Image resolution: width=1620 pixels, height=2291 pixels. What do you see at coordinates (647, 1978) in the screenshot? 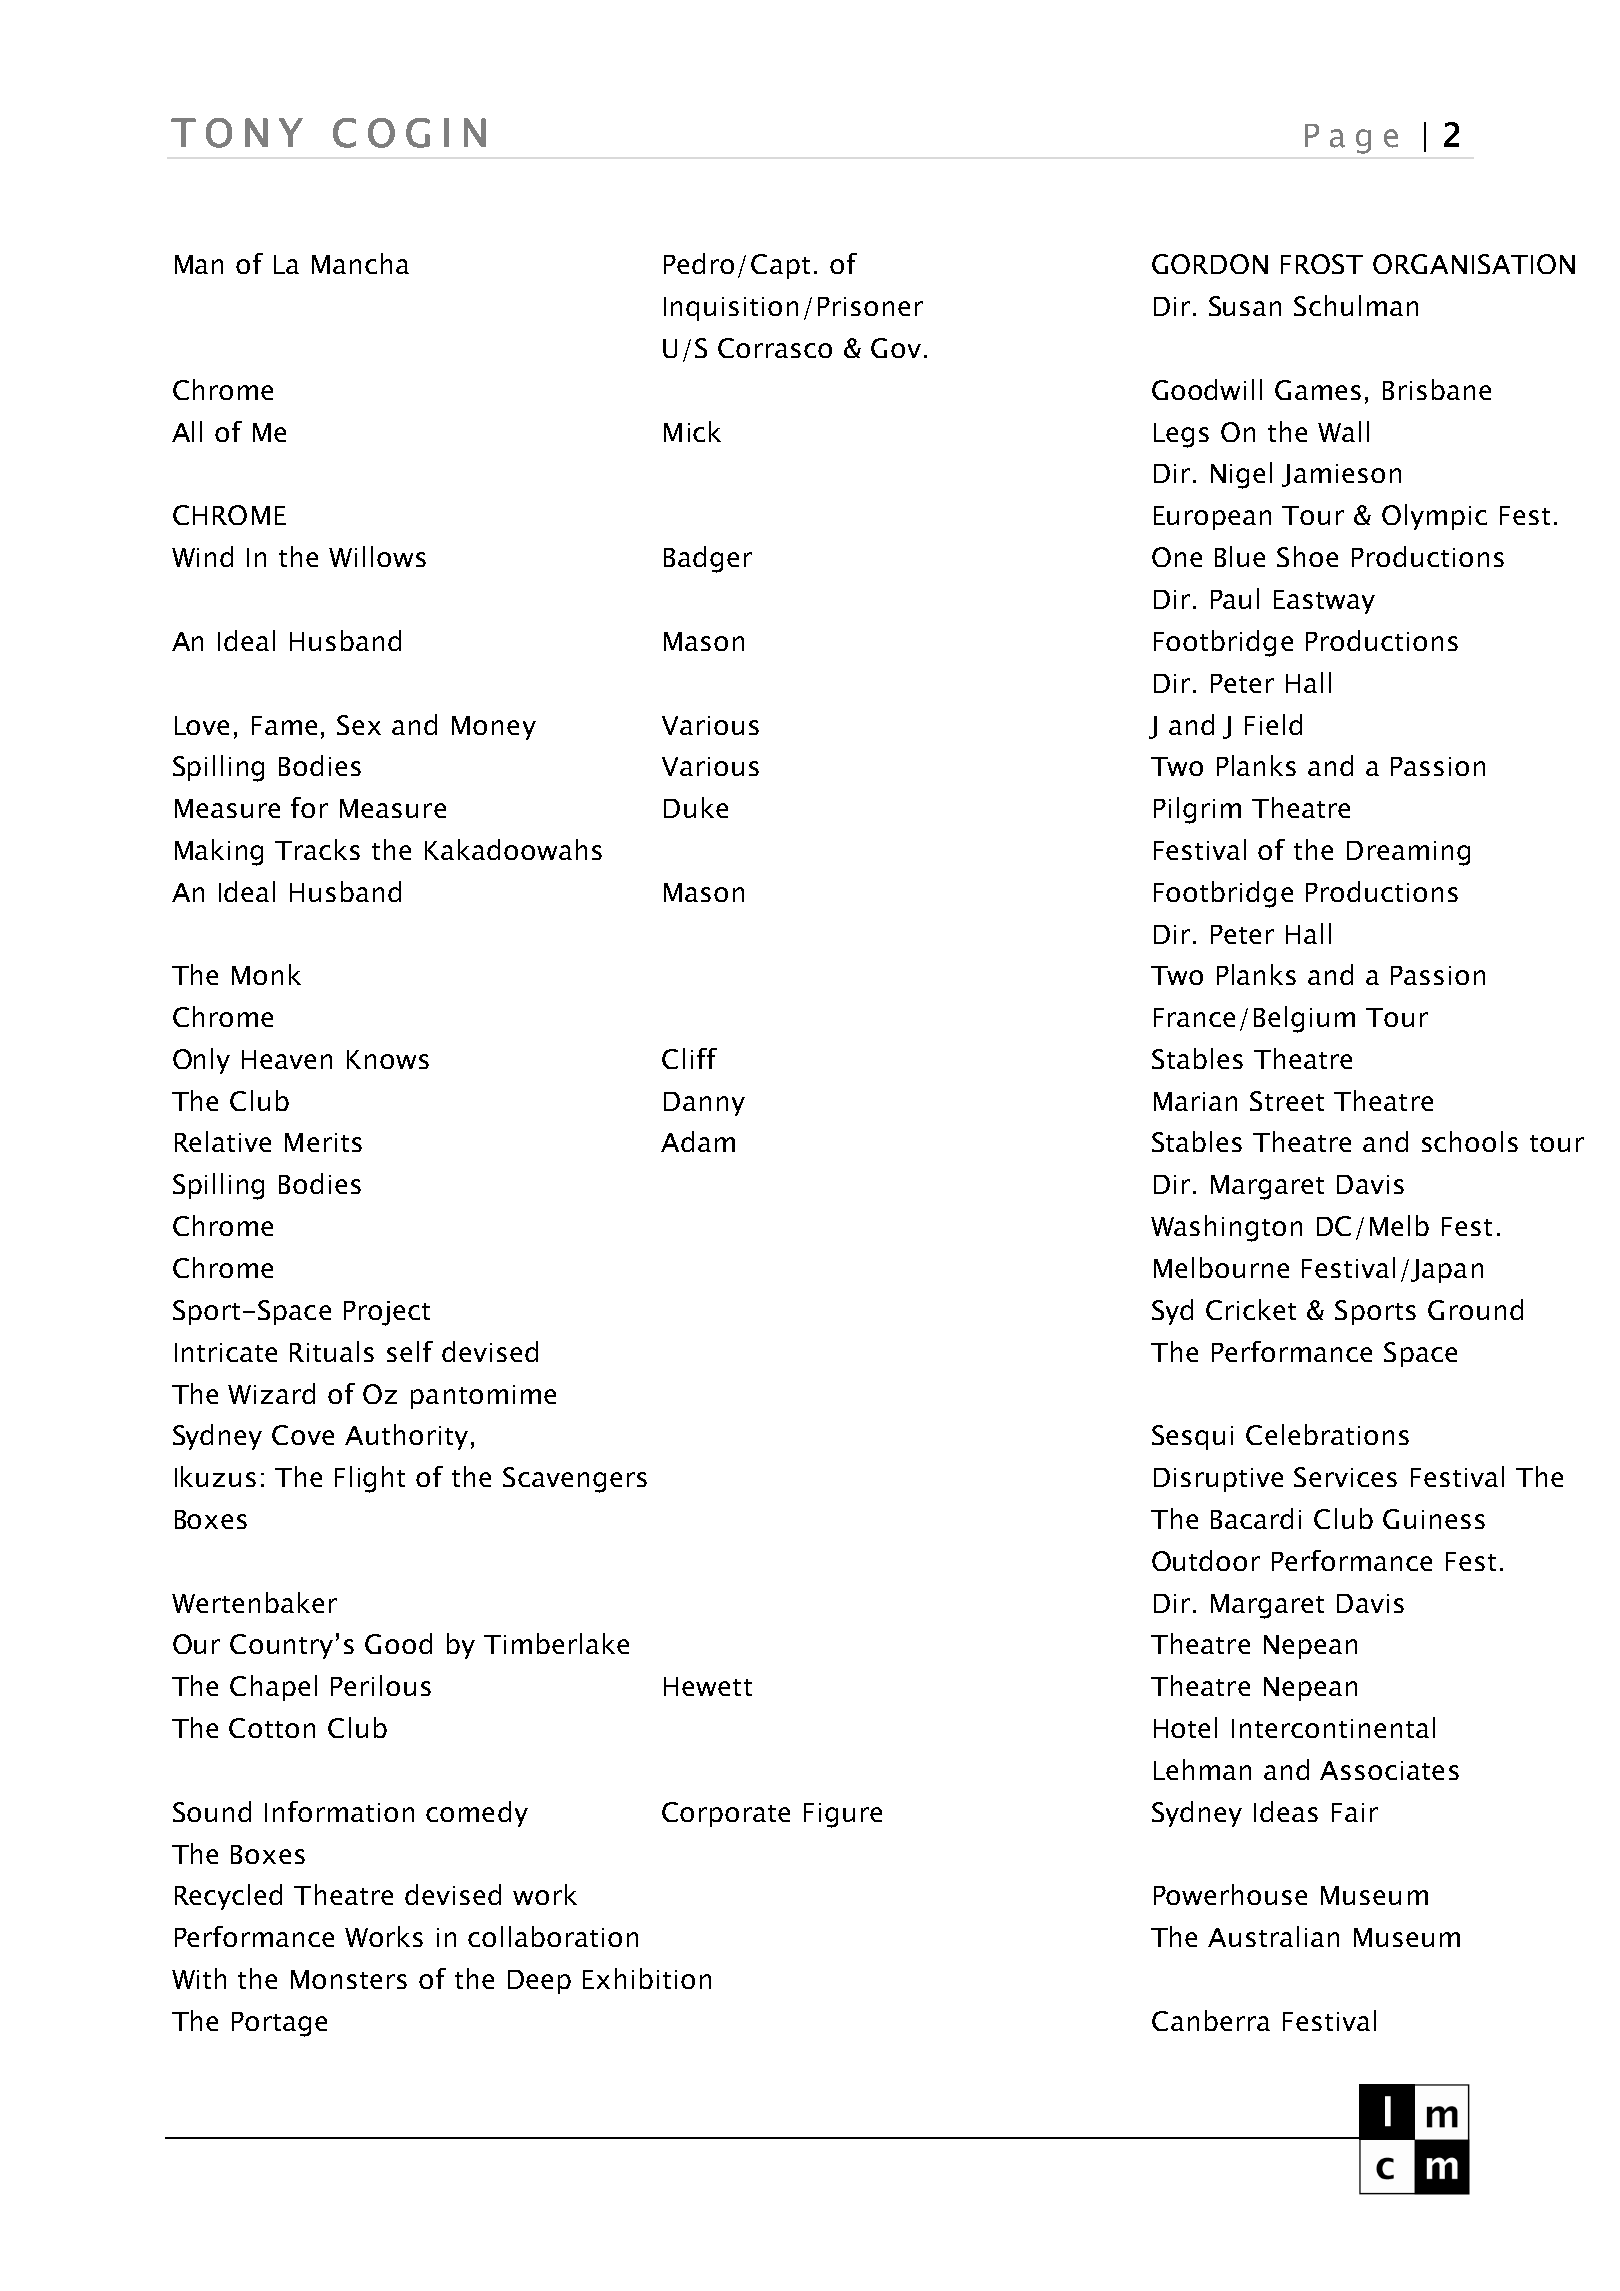
I see `Exhibition` at bounding box center [647, 1978].
